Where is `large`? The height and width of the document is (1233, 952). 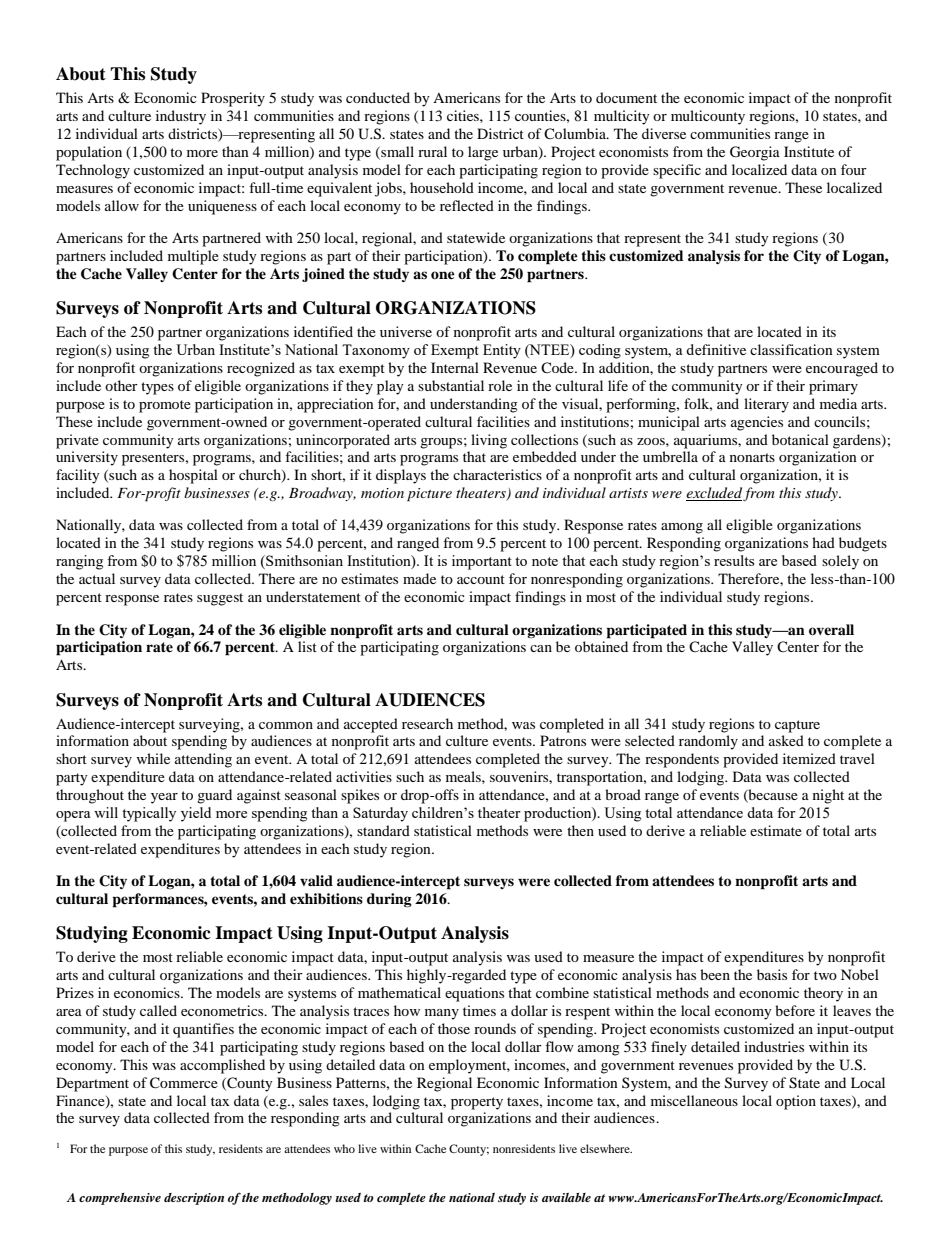 large is located at coordinates (483, 153).
